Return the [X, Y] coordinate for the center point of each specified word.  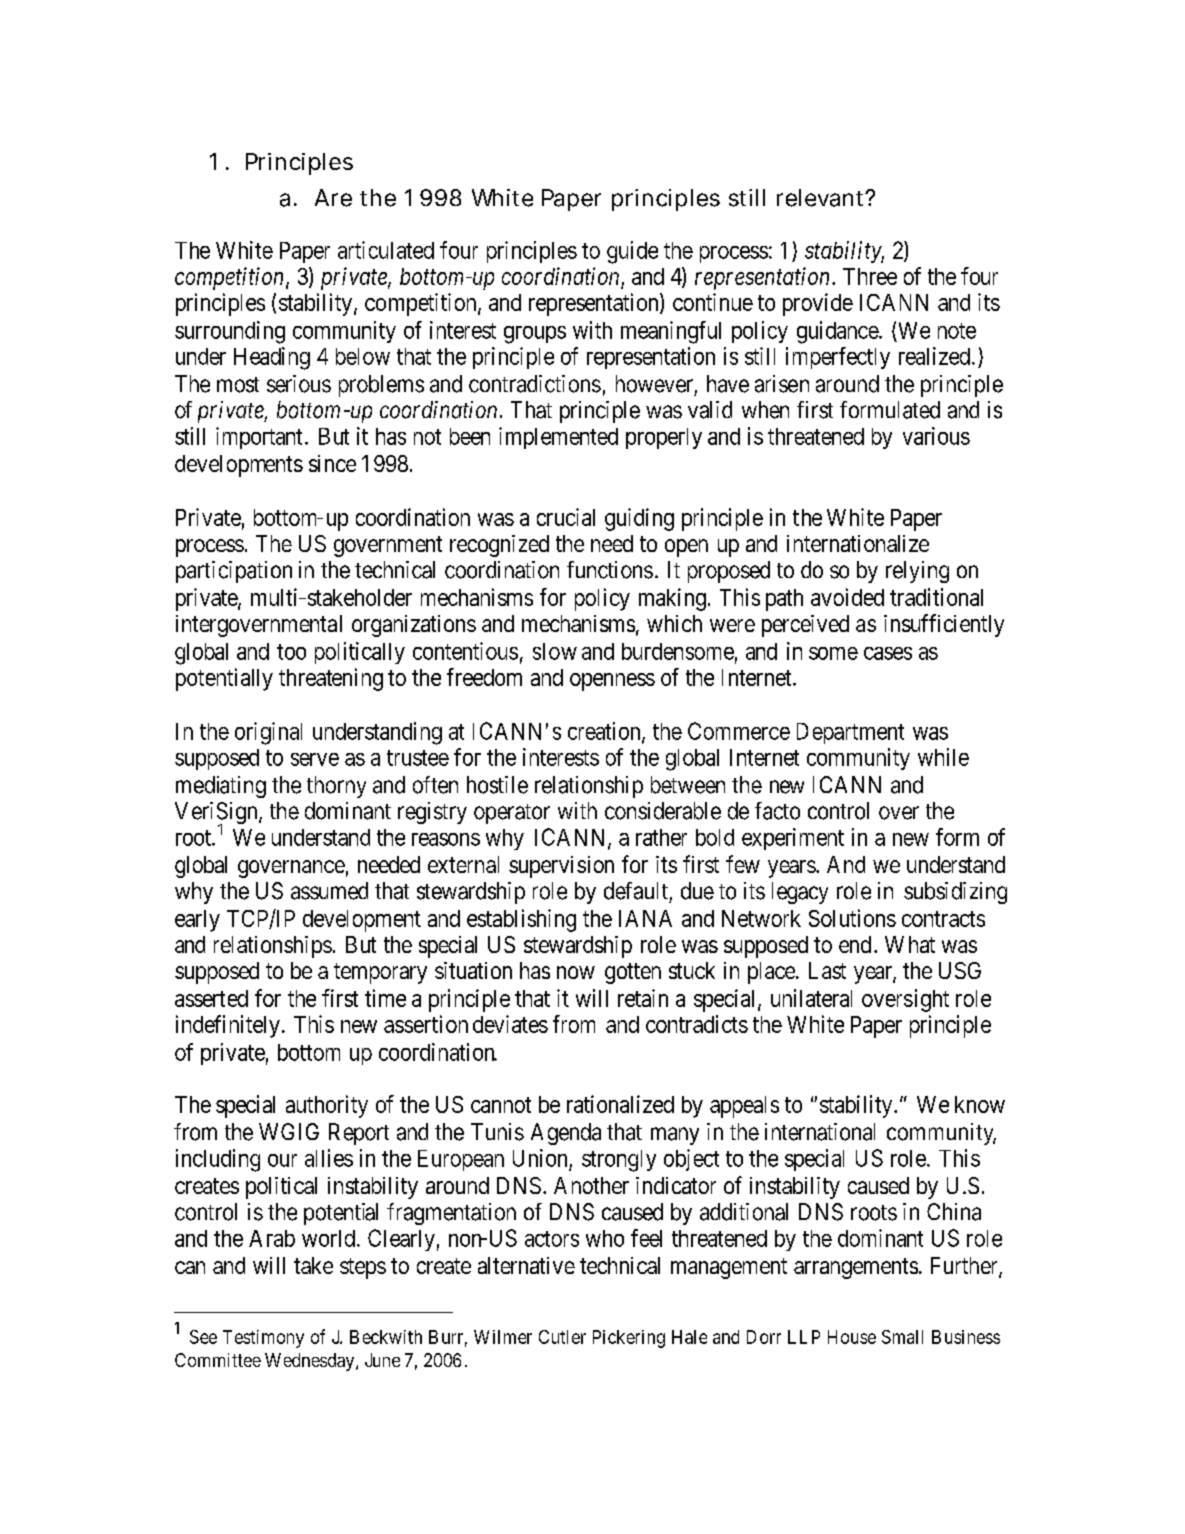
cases [888, 653]
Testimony [263, 1339]
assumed [329, 891]
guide [632, 252]
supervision [561, 867]
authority [327, 1106]
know [980, 1104]
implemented [558, 438]
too [291, 652]
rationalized [620, 1104]
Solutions [852, 918]
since [332, 463]
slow [555, 651]
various [936, 436]
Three [870, 276]
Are [333, 198]
